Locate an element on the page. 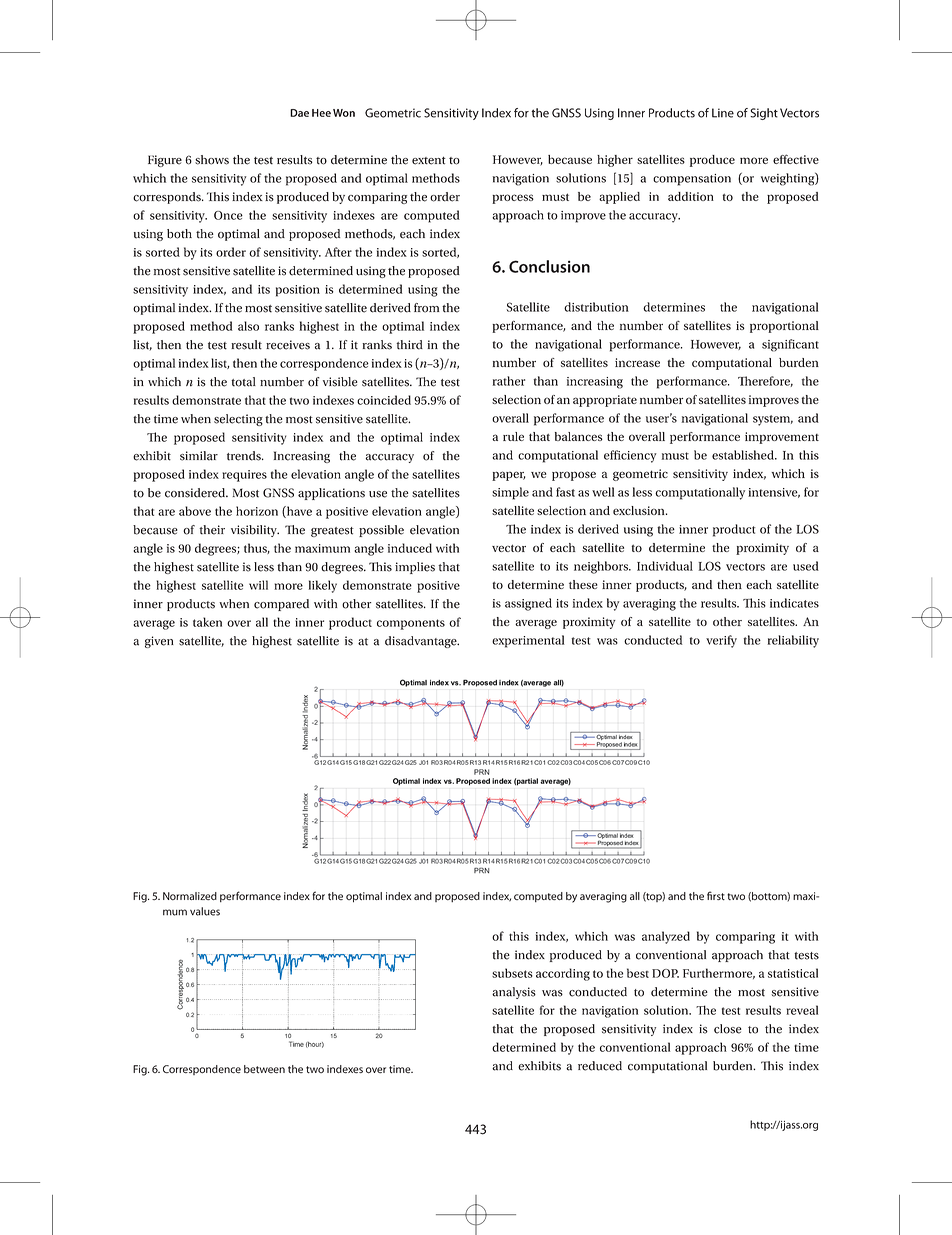 The width and height of the document is (952, 1235). analyzed is located at coordinates (666, 937).
